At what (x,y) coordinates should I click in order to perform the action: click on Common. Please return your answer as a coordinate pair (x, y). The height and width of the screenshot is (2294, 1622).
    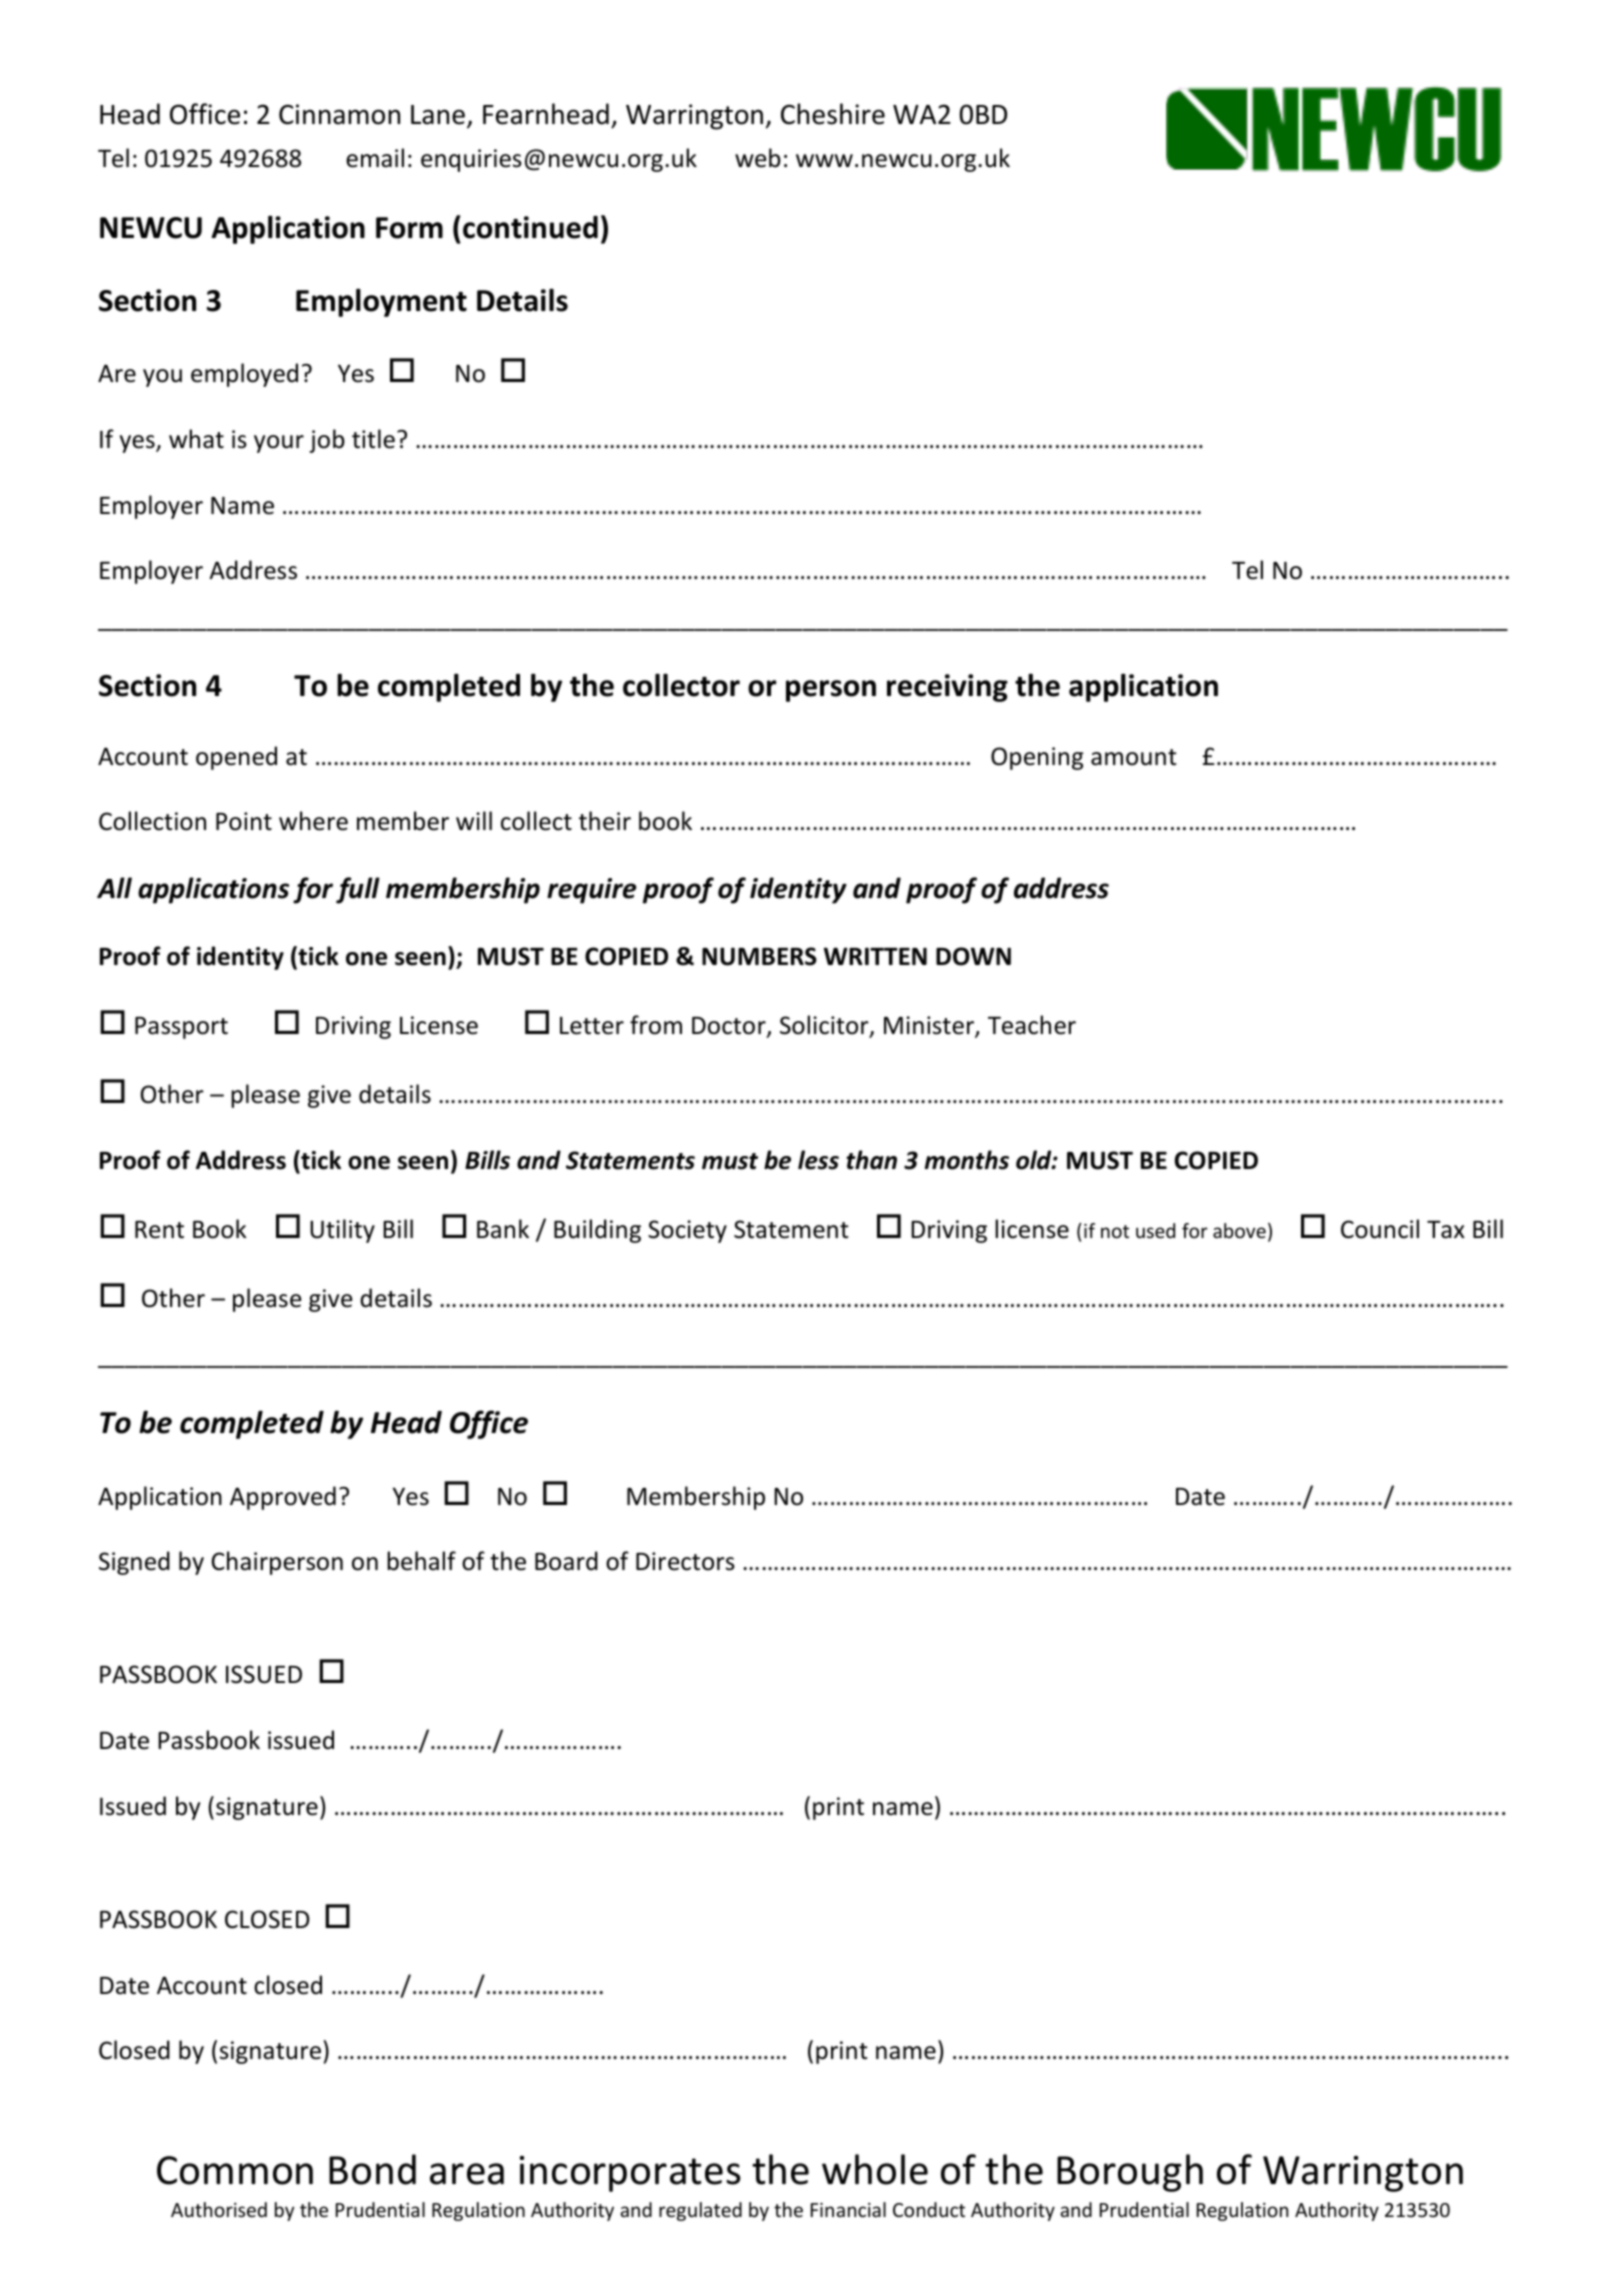
    Looking at the image, I should click on (235, 2170).
